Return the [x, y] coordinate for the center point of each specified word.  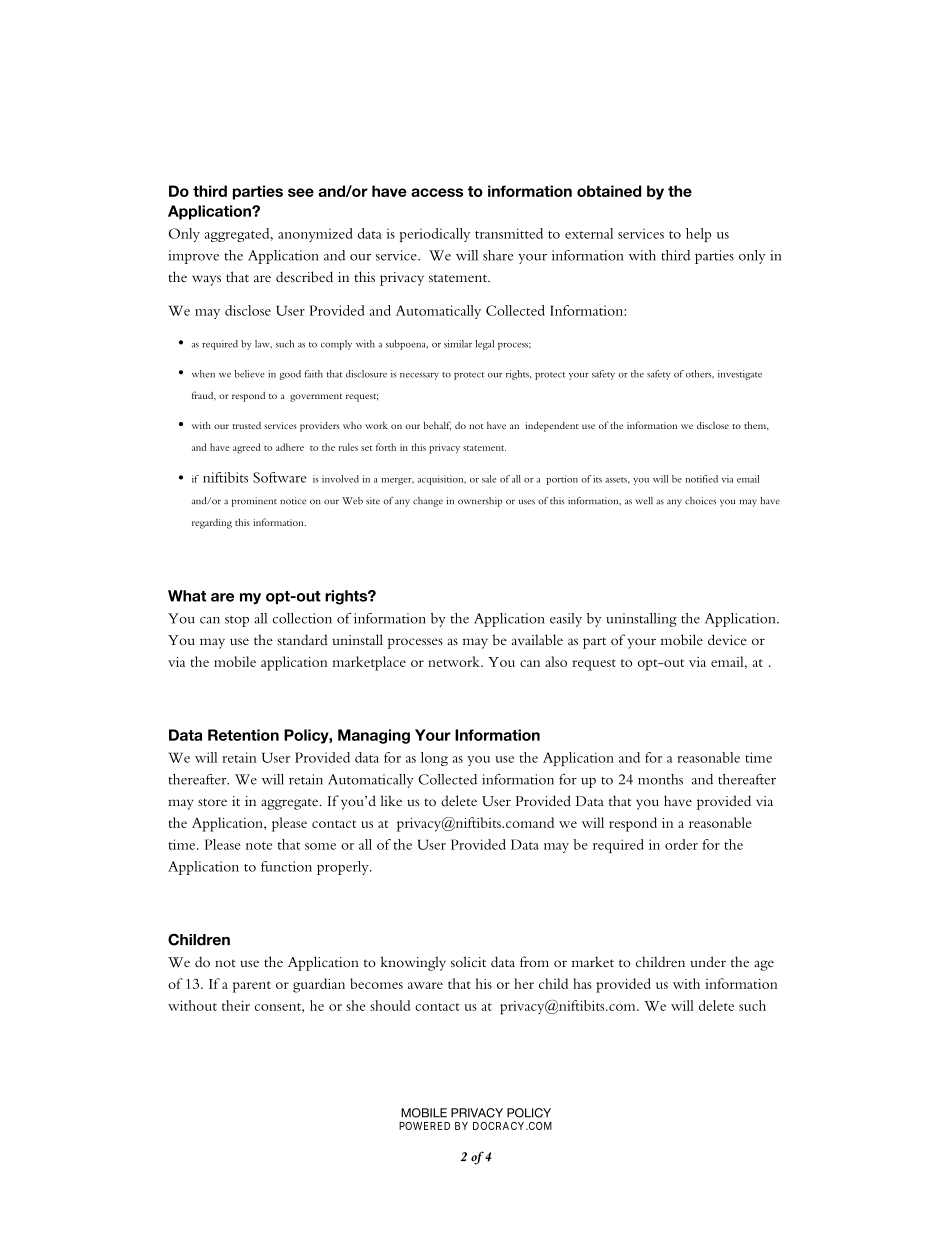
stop [237, 621]
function [286, 866]
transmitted [509, 233]
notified [701, 479]
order [681, 844]
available [537, 639]
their [236, 1005]
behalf [437, 425]
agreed [247, 448]
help [698, 235]
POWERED [424, 1126]
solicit [468, 961]
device [727, 639]
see [301, 192]
